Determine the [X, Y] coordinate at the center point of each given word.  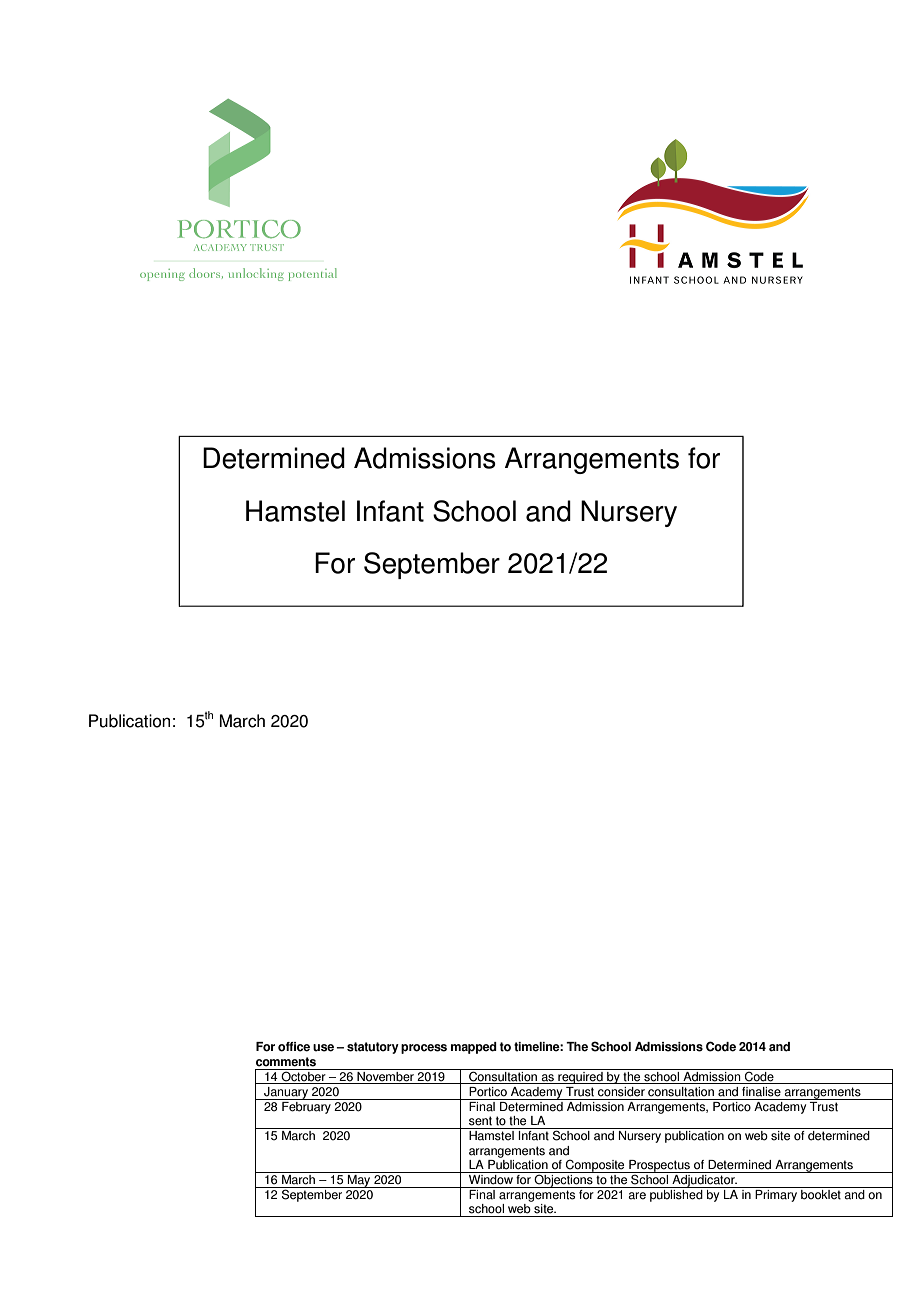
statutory [373, 1048]
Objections [563, 1180]
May [359, 1180]
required [580, 1076]
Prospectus [659, 1166]
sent [480, 1121]
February [306, 1106]
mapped [474, 1048]
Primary [776, 1194]
